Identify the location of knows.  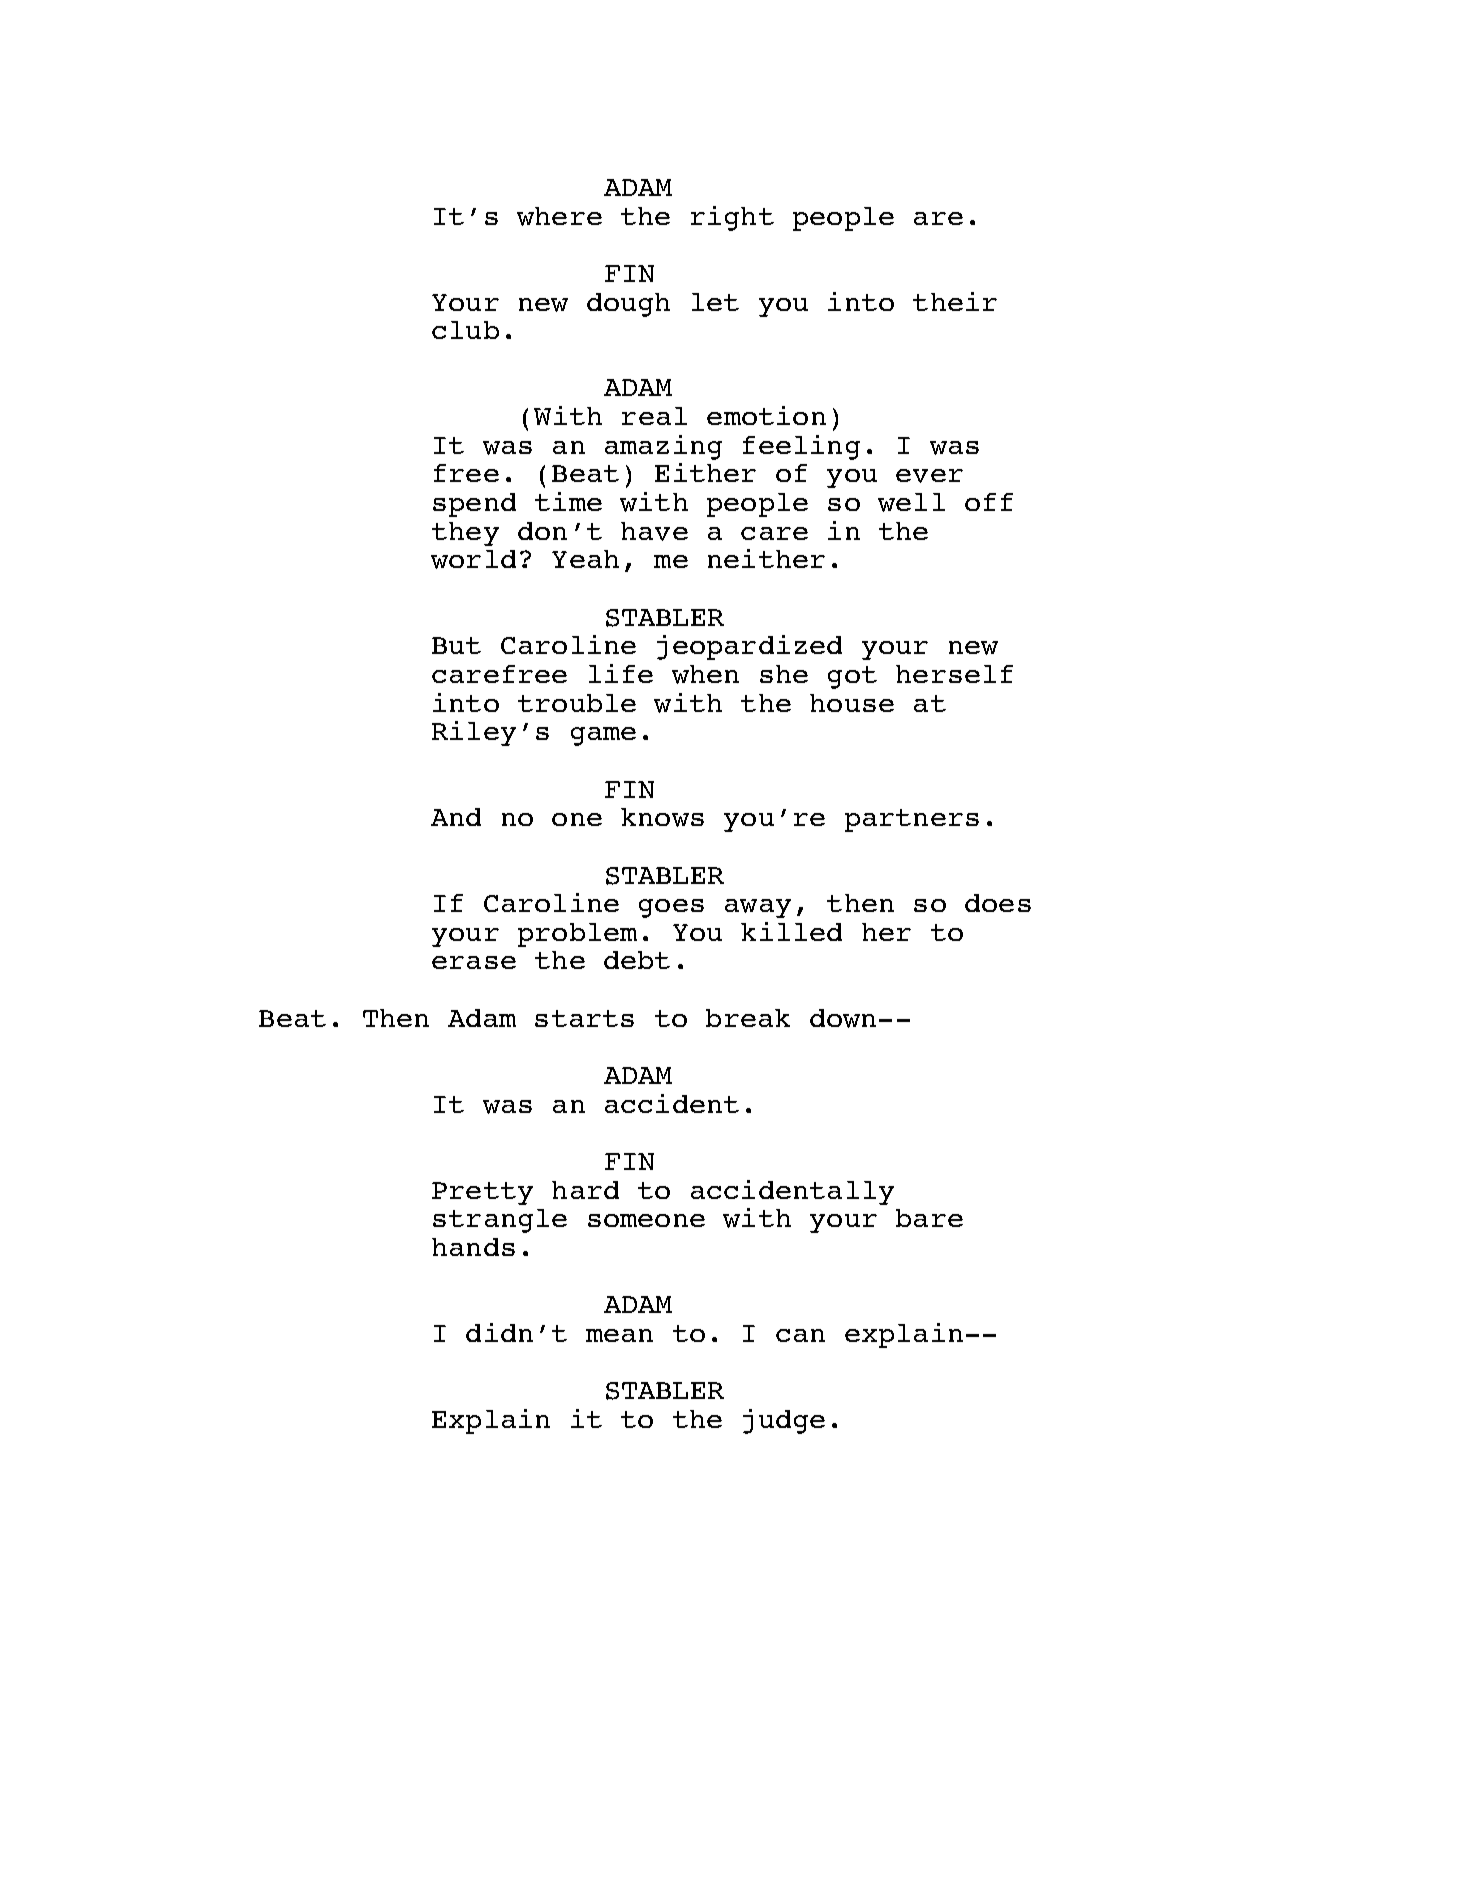
(662, 817).
